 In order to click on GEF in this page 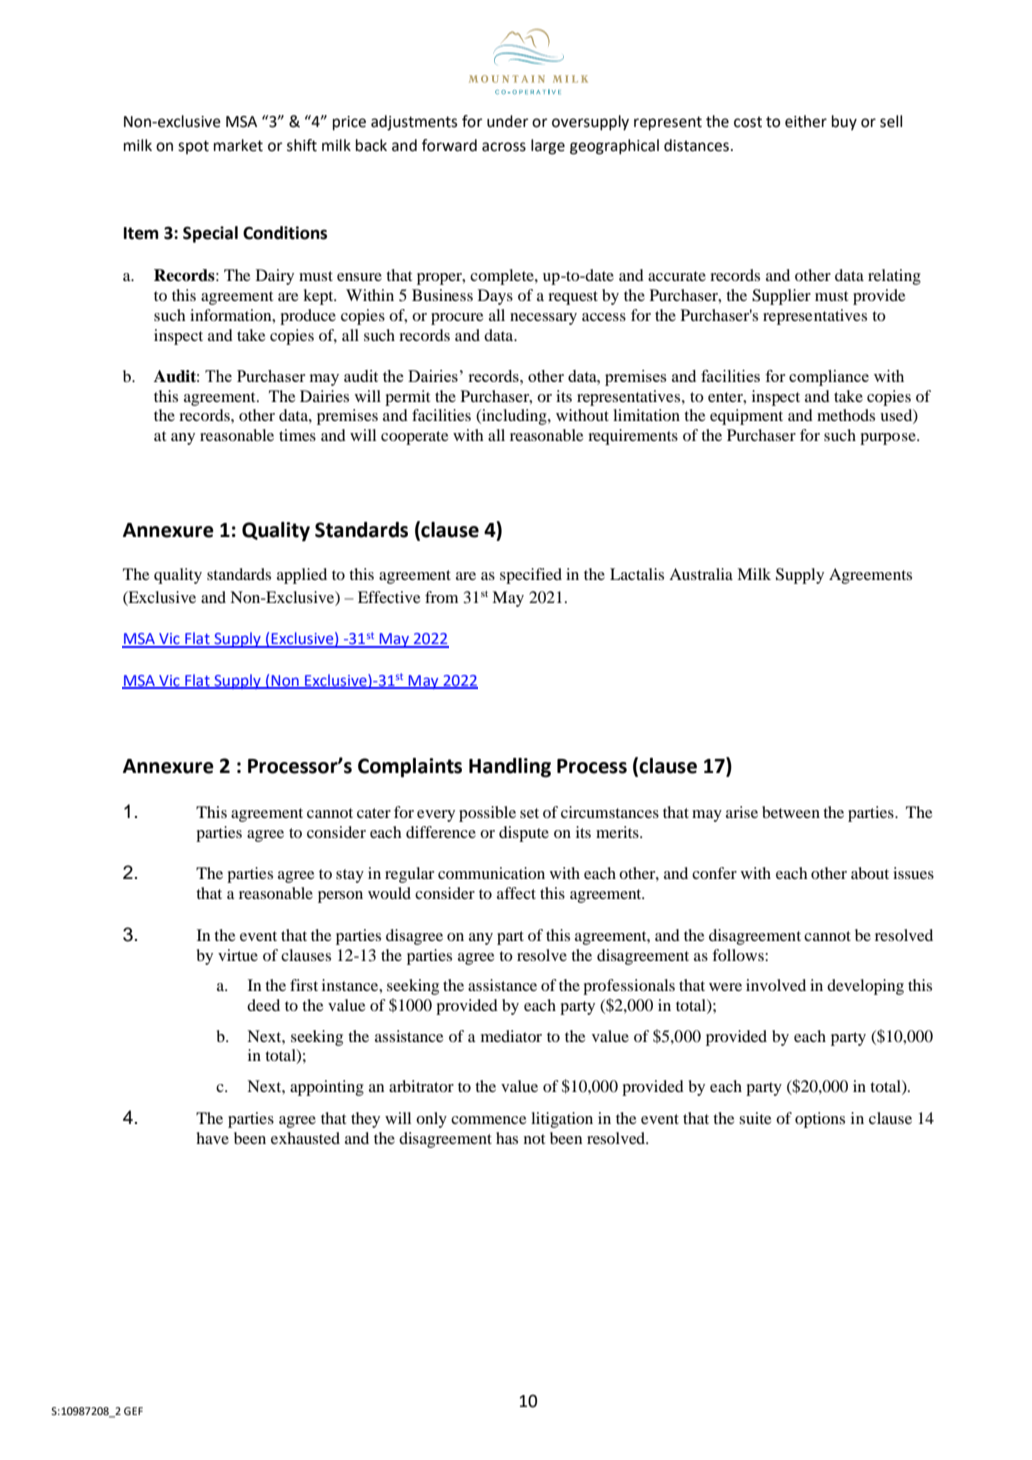, I will do `click(133, 1411)`.
